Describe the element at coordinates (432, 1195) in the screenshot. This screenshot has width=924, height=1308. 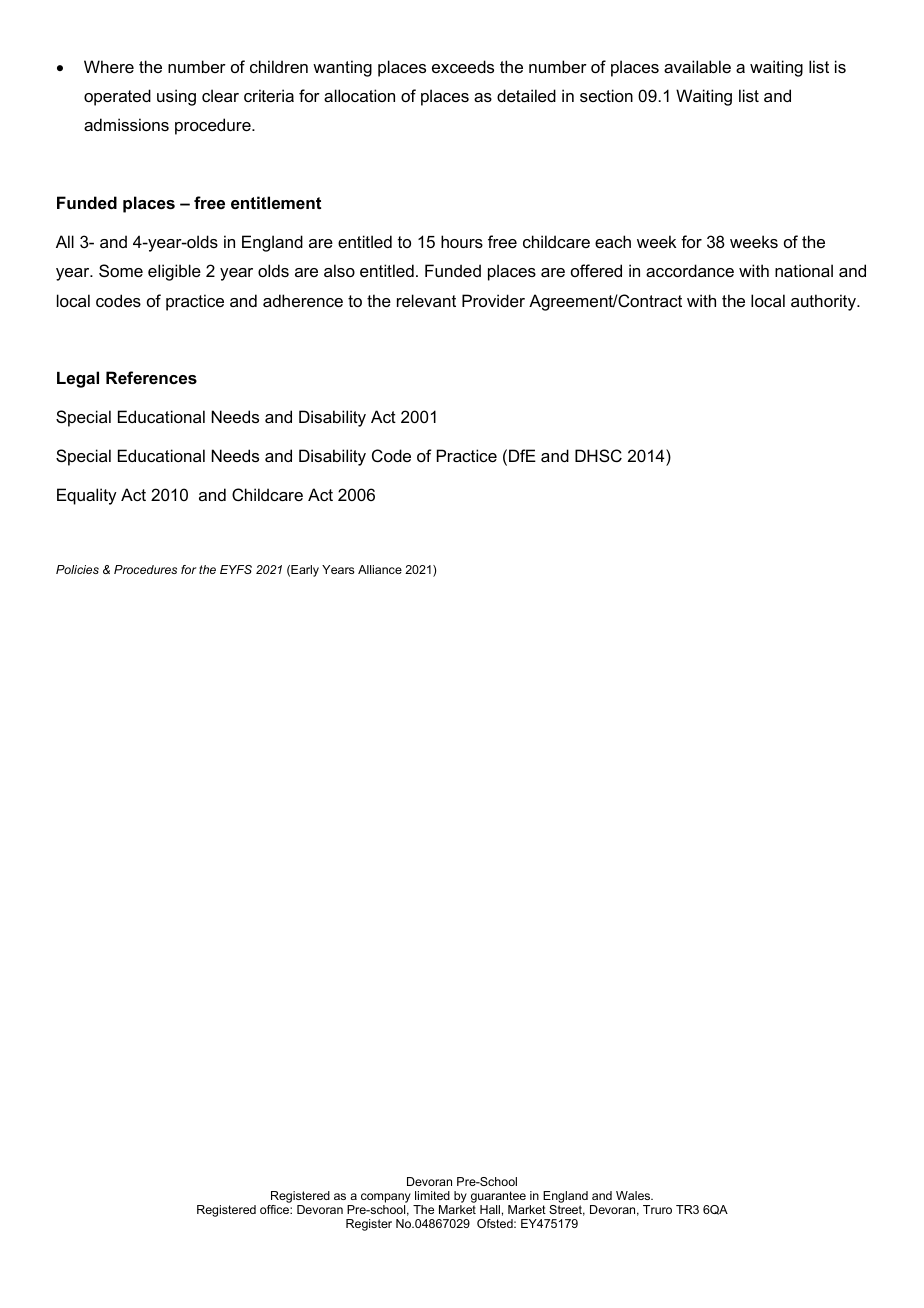
I see `limited` at that location.
